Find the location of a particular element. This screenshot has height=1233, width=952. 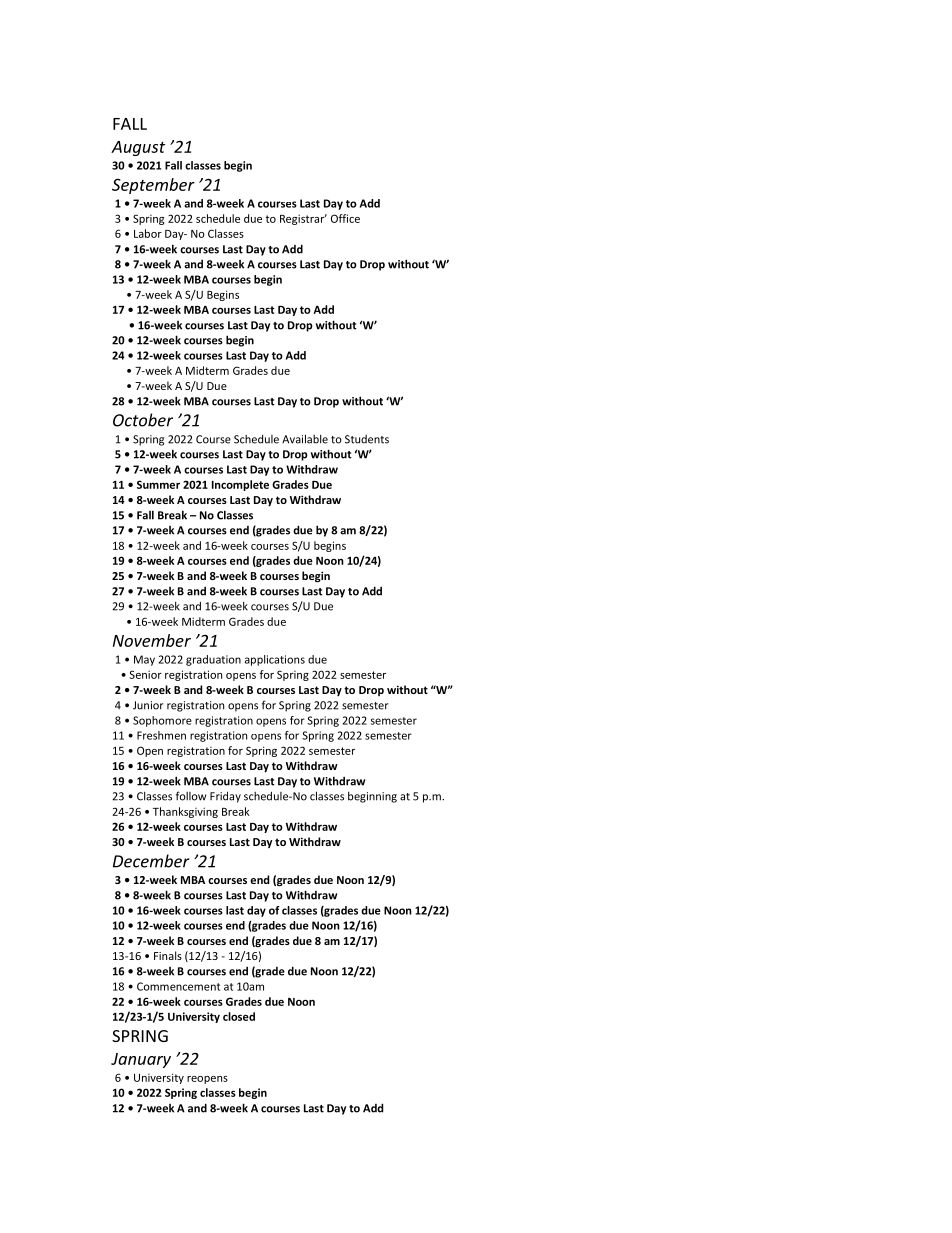

applications is located at coordinates (275, 660).
